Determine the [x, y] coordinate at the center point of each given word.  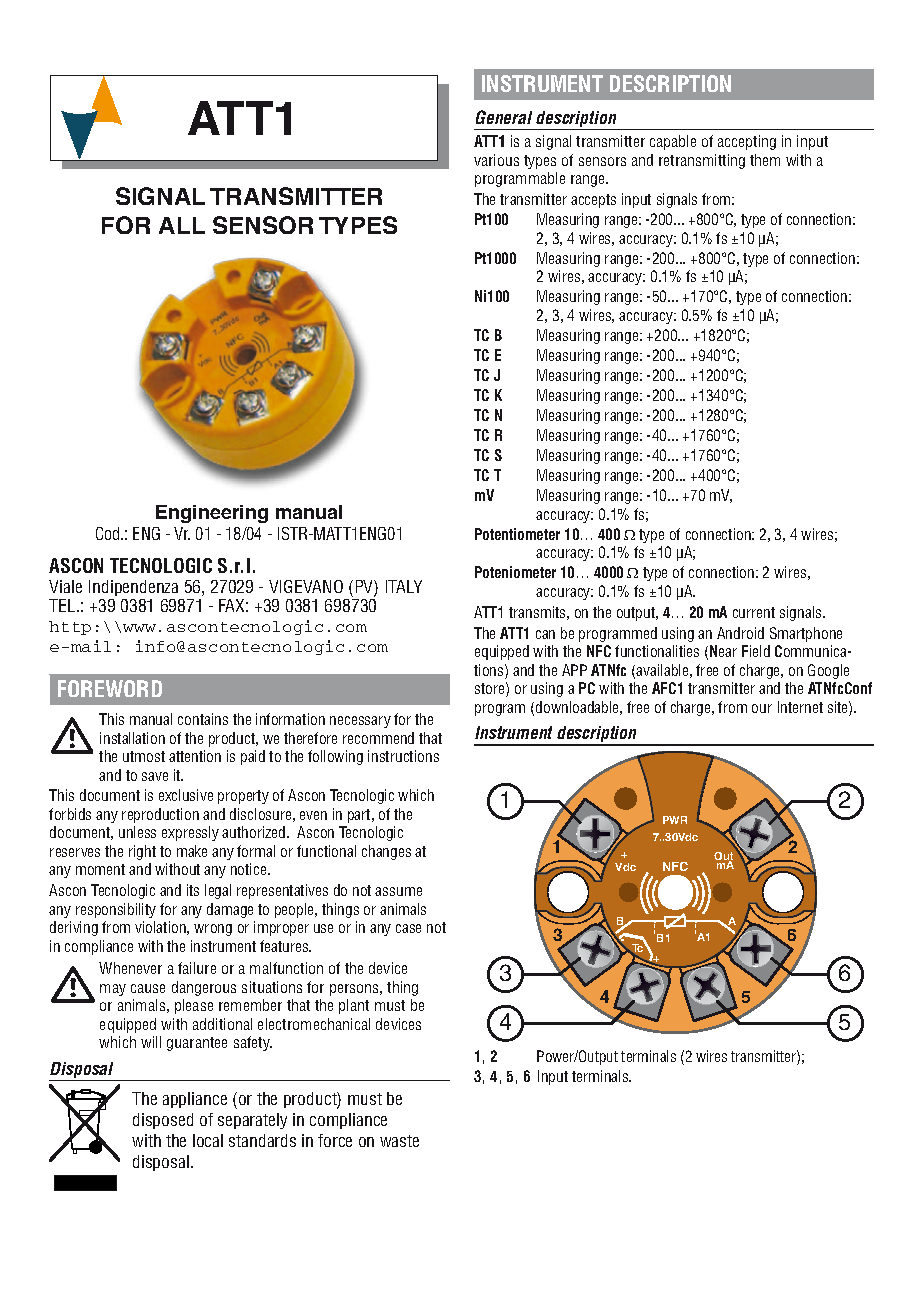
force [335, 1140]
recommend [378, 738]
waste [399, 1141]
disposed [163, 1121]
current [754, 612]
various [496, 160]
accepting [747, 142]
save [155, 776]
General [504, 117]
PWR [675, 820]
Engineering [212, 514]
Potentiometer [517, 534]
